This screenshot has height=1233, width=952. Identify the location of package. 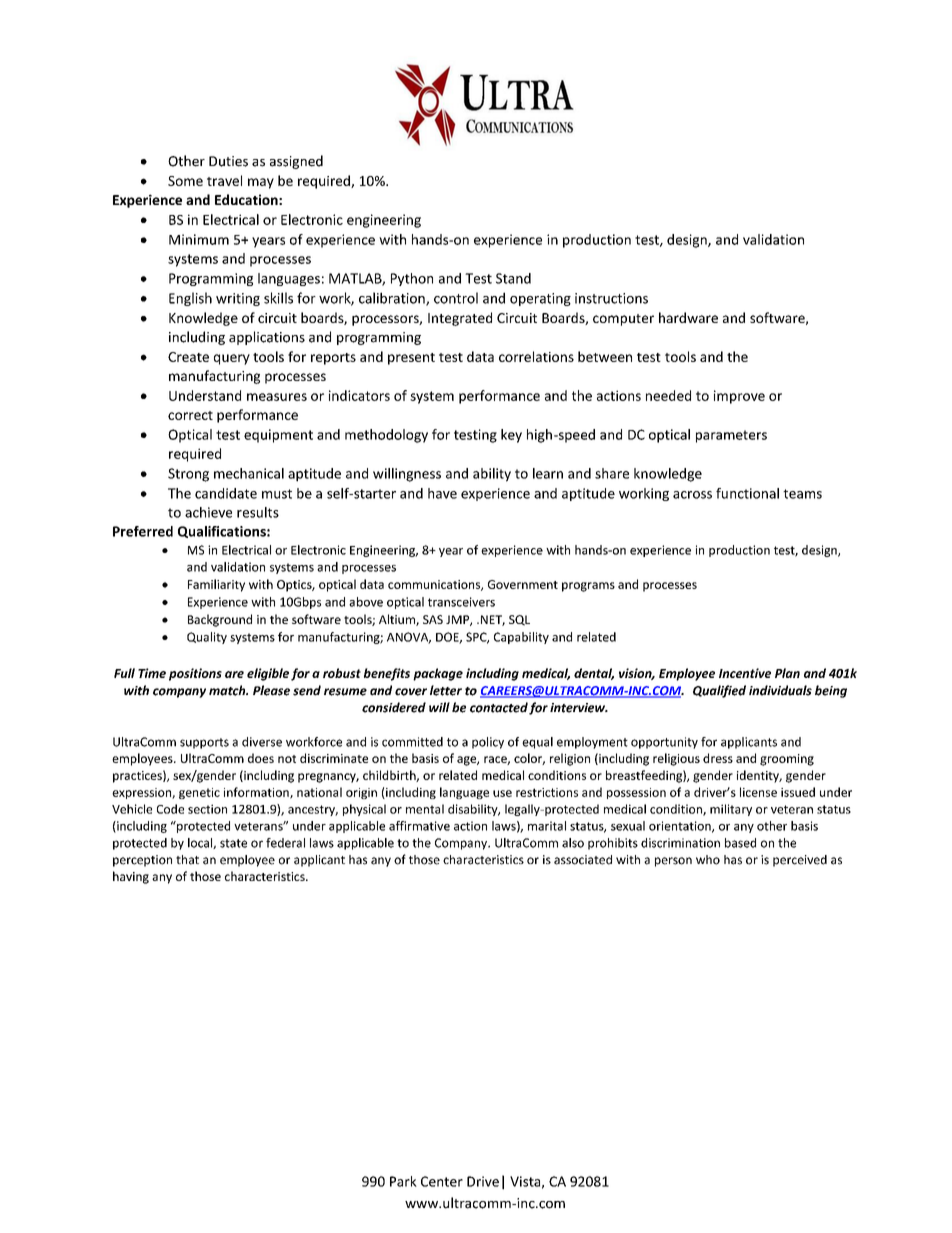
(438, 674).
